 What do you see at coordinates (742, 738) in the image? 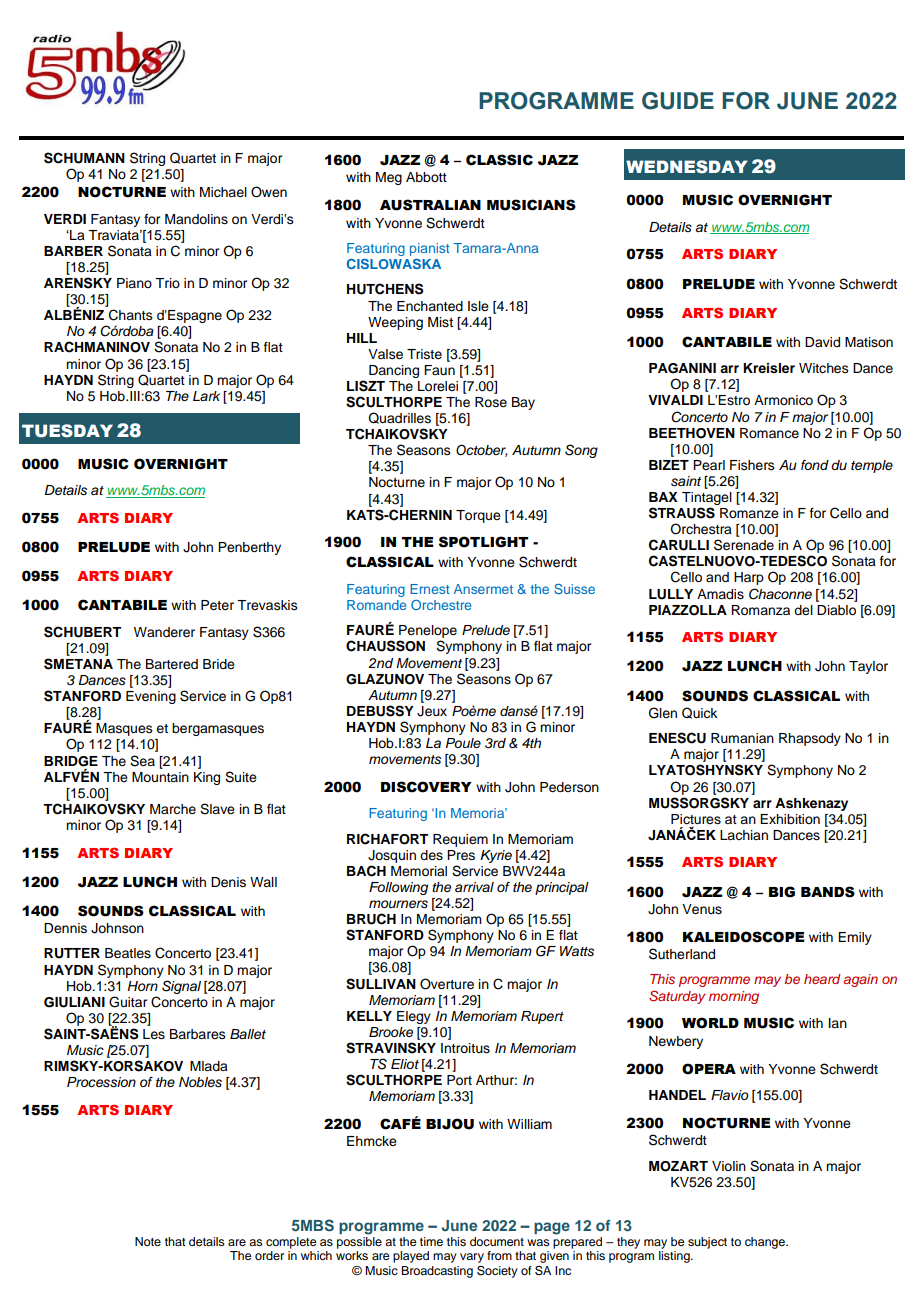
I see `Rumanian` at bounding box center [742, 738].
